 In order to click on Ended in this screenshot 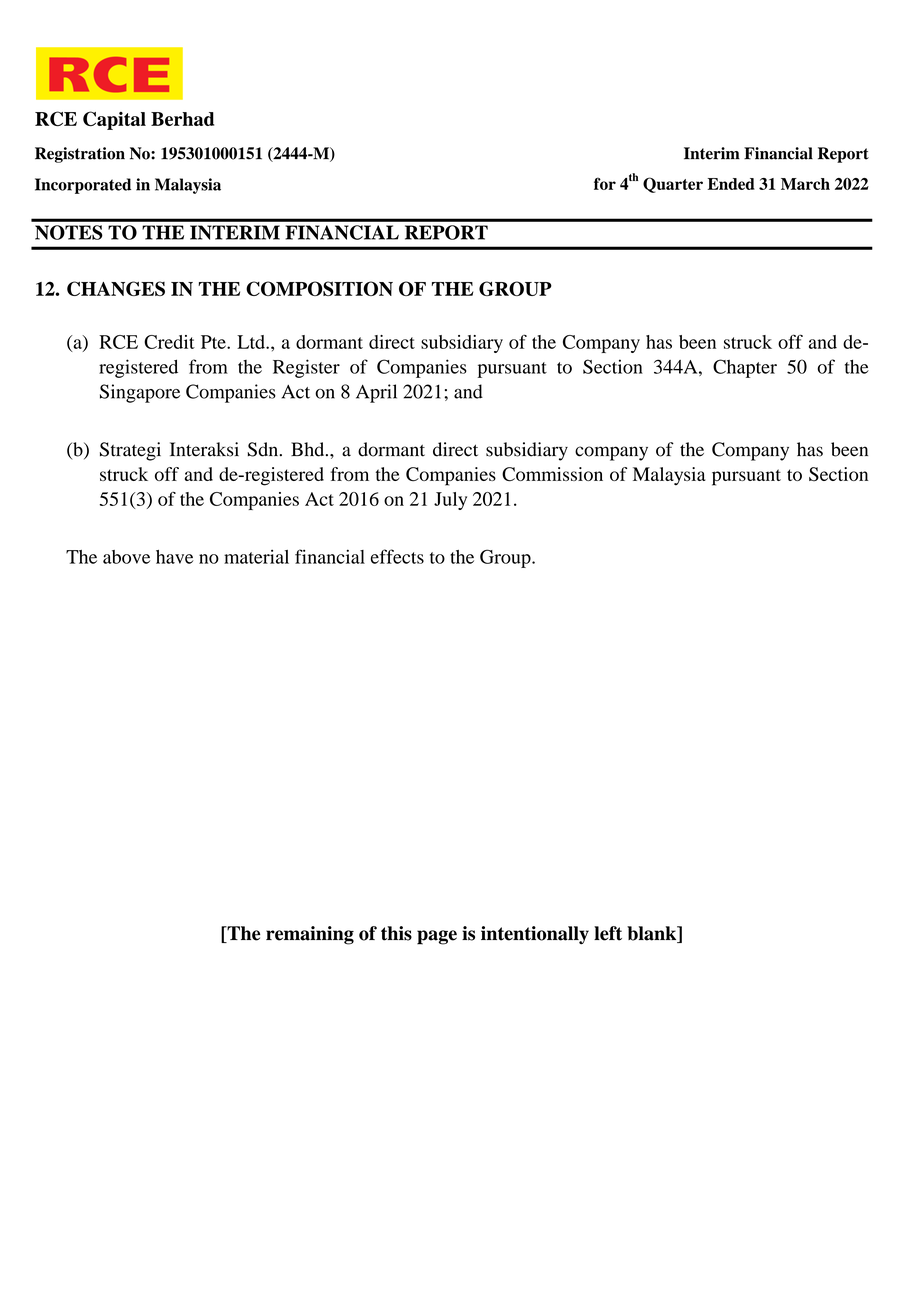, I will do `click(731, 184)`.
